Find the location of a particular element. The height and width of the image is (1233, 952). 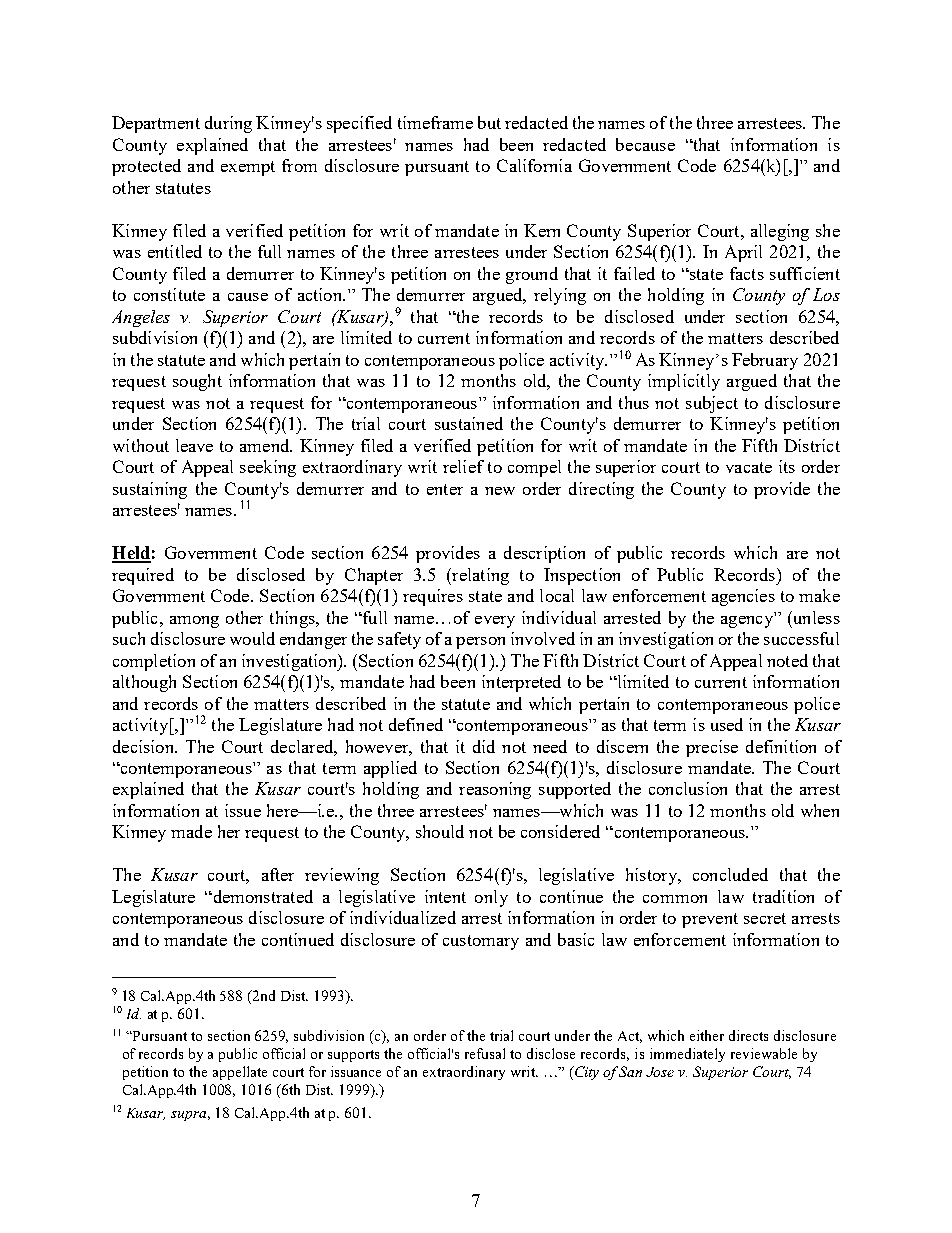

but is located at coordinates (489, 122).
